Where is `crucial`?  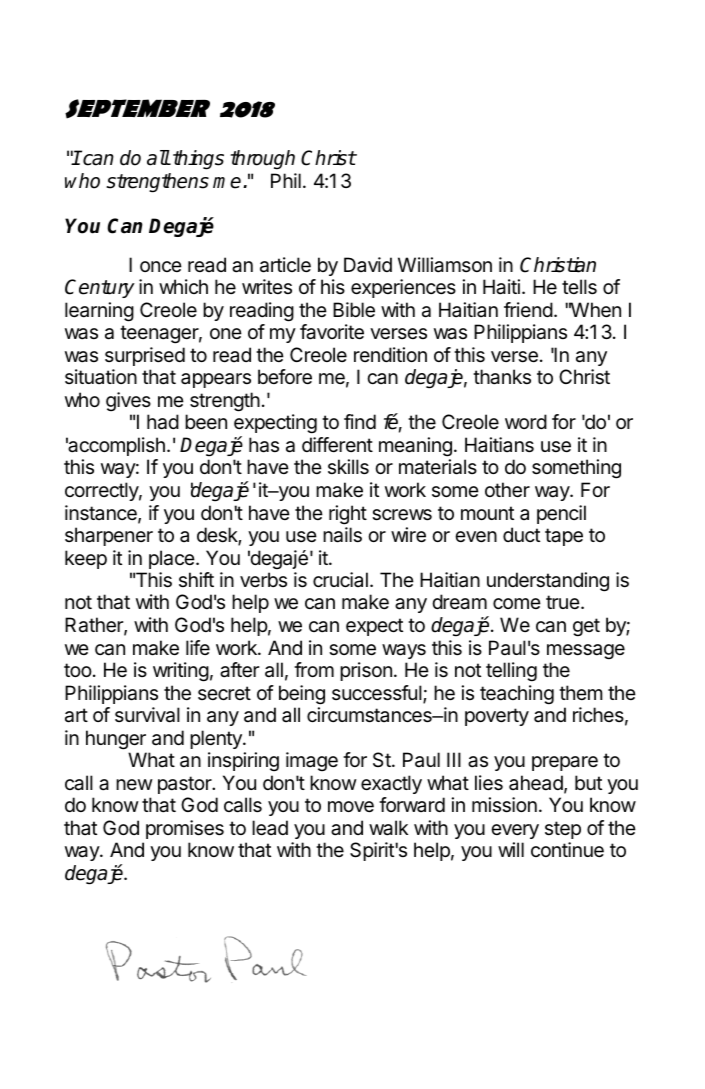 crucial is located at coordinates (340, 580).
